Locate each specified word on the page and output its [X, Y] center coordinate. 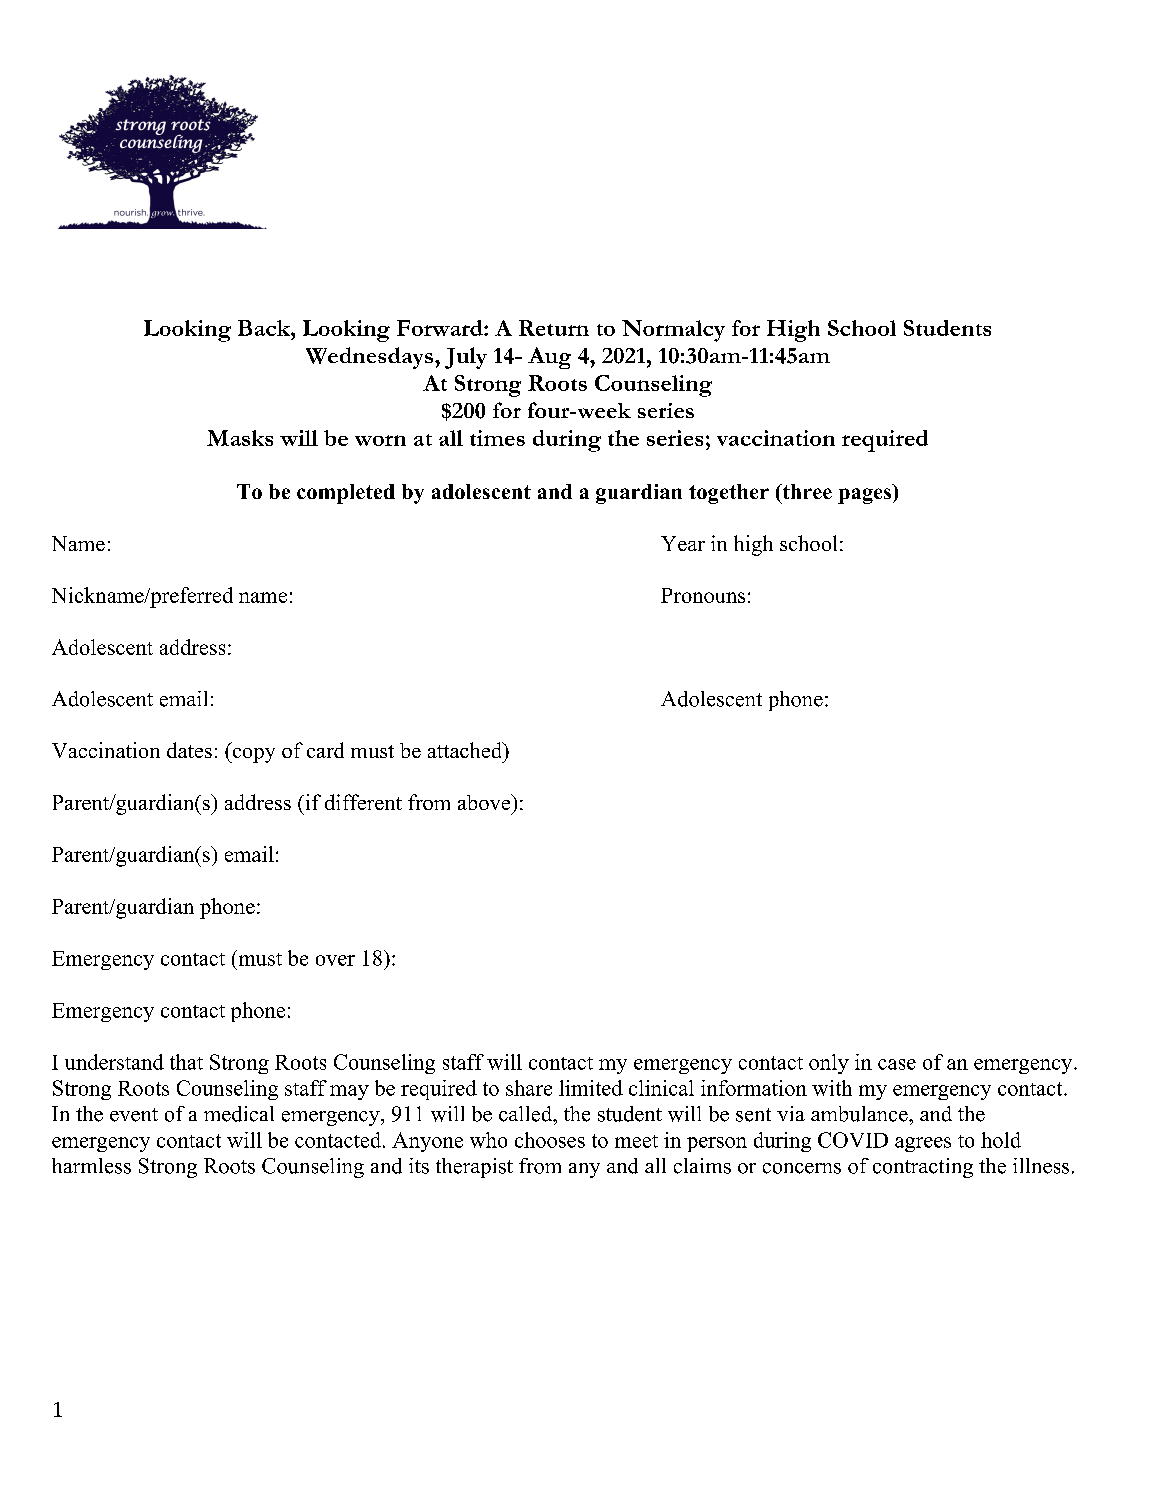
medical [239, 1114]
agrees [923, 1144]
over [335, 960]
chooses [550, 1140]
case [897, 1064]
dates [189, 750]
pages [866, 496]
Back [265, 328]
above [485, 802]
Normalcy [673, 331]
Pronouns [703, 595]
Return [554, 328]
